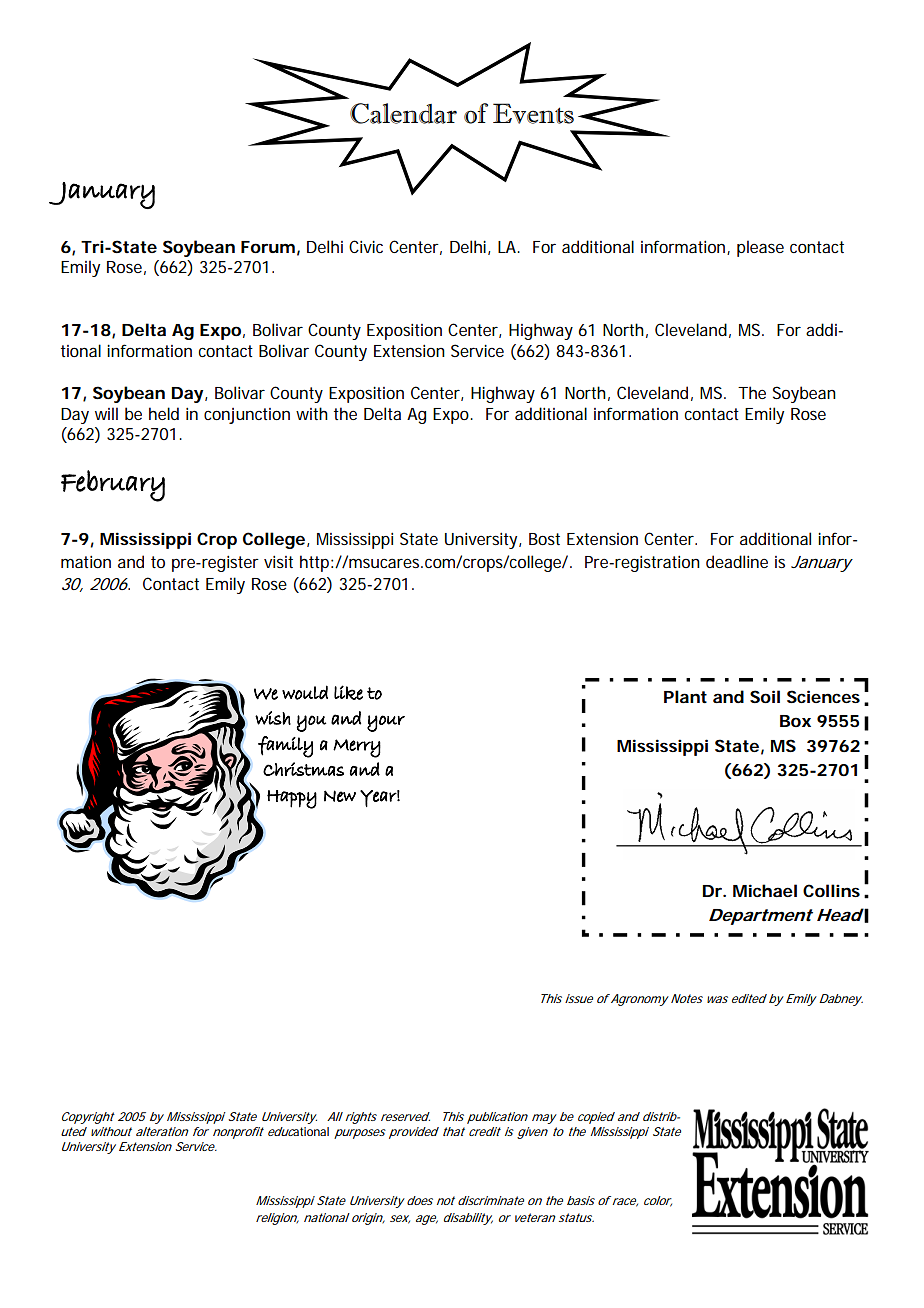  Describe the element at coordinates (268, 247) in the screenshot. I see `Forum` at that location.
